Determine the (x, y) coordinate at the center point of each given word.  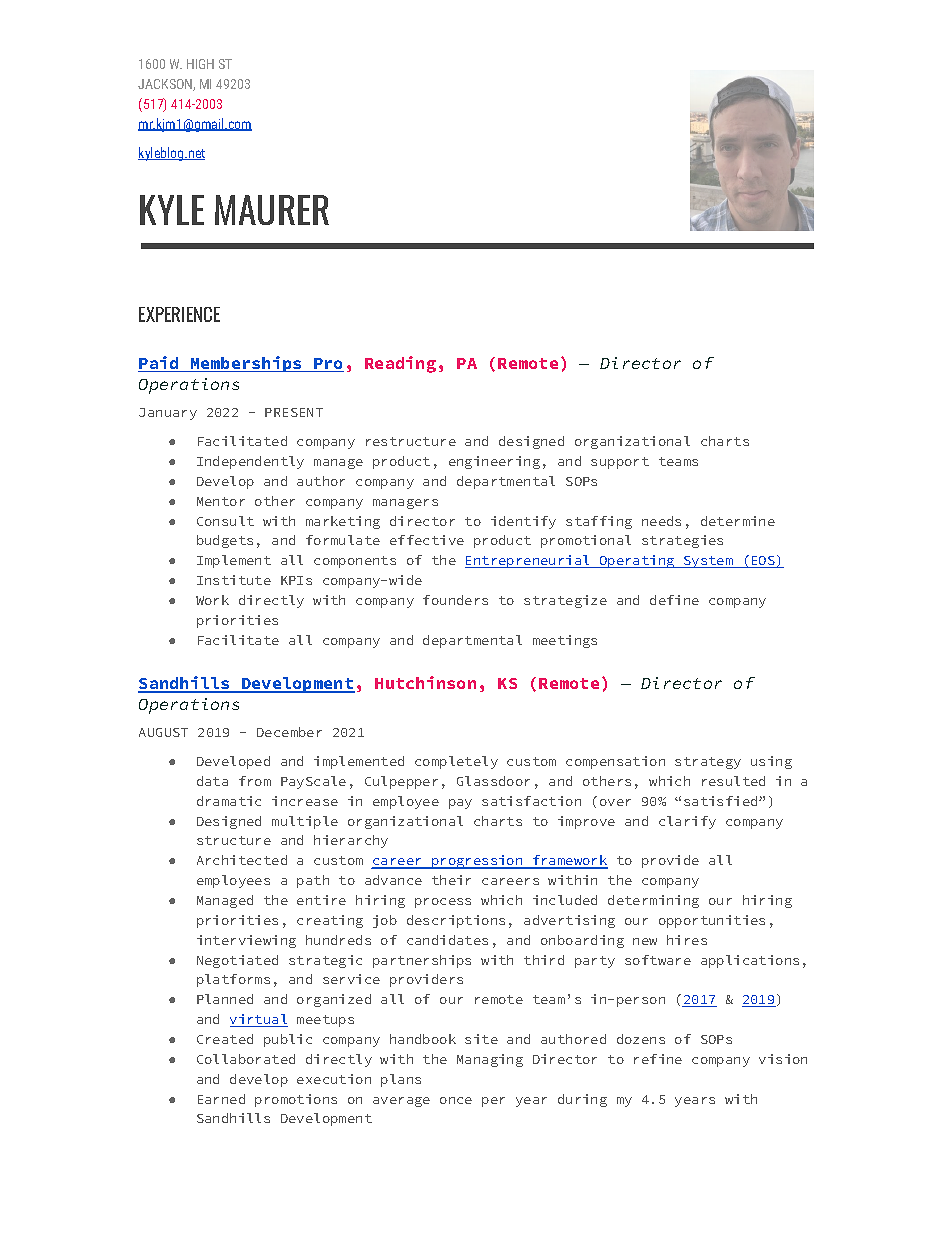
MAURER (272, 210)
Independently (250, 462)
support (620, 463)
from (255, 781)
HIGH (200, 64)
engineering (494, 462)
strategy (708, 763)
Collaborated (246, 1059)
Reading (400, 364)
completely (456, 762)
